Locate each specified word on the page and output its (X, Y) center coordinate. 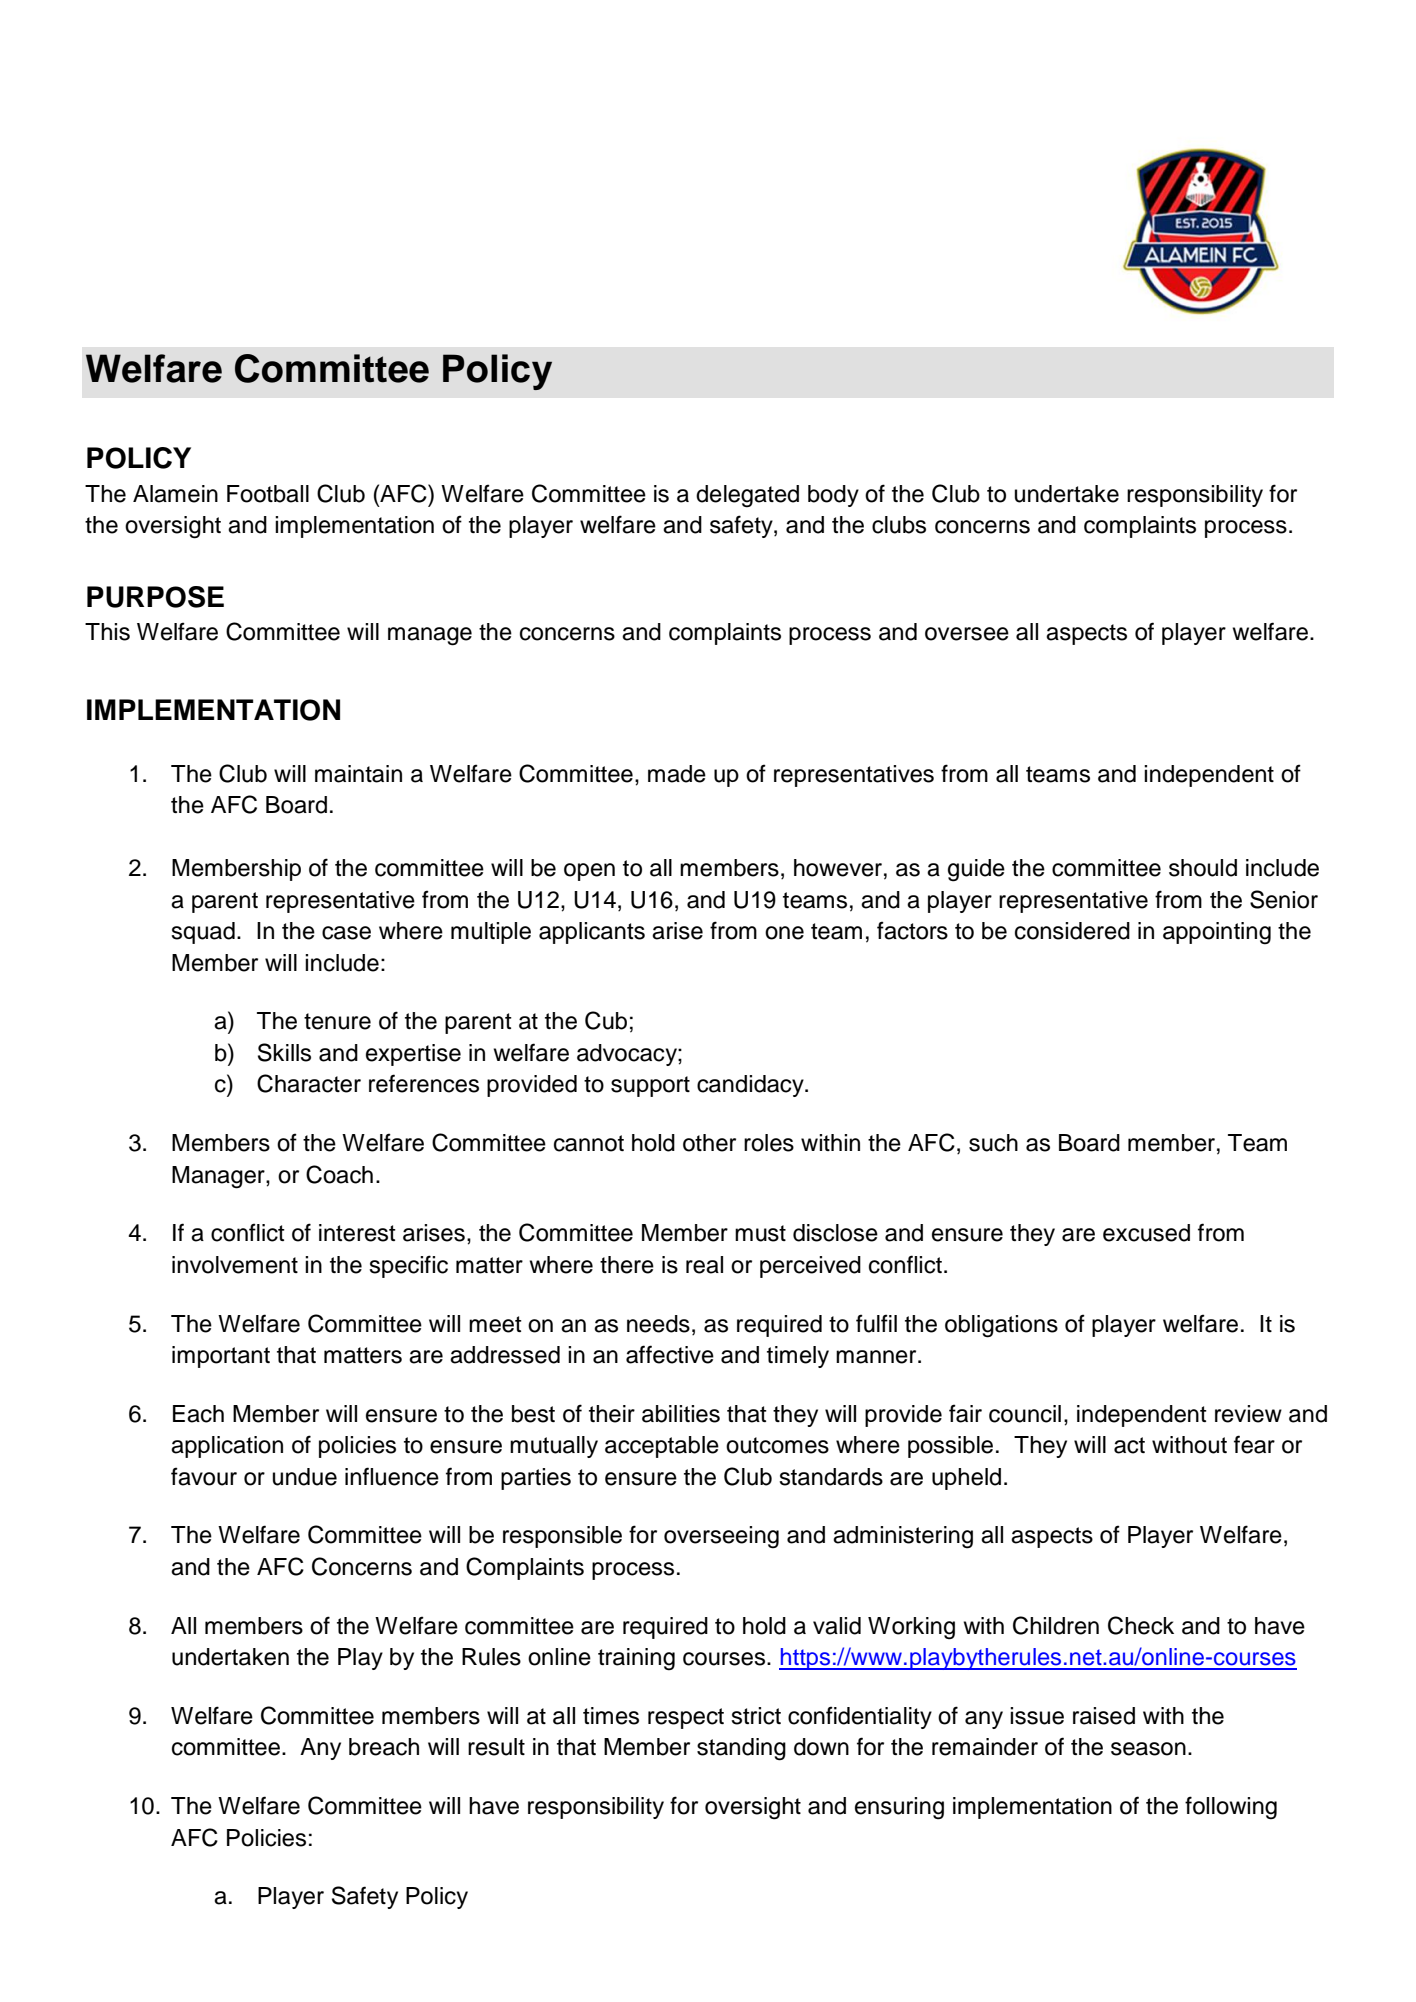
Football (268, 494)
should (1203, 868)
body (833, 496)
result (496, 1747)
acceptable (662, 1447)
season (1148, 1749)
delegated (747, 496)
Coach (339, 1174)
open (589, 872)
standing (741, 1749)
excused (1146, 1233)
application (227, 1447)
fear (1254, 1444)
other (709, 1143)
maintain (358, 774)
